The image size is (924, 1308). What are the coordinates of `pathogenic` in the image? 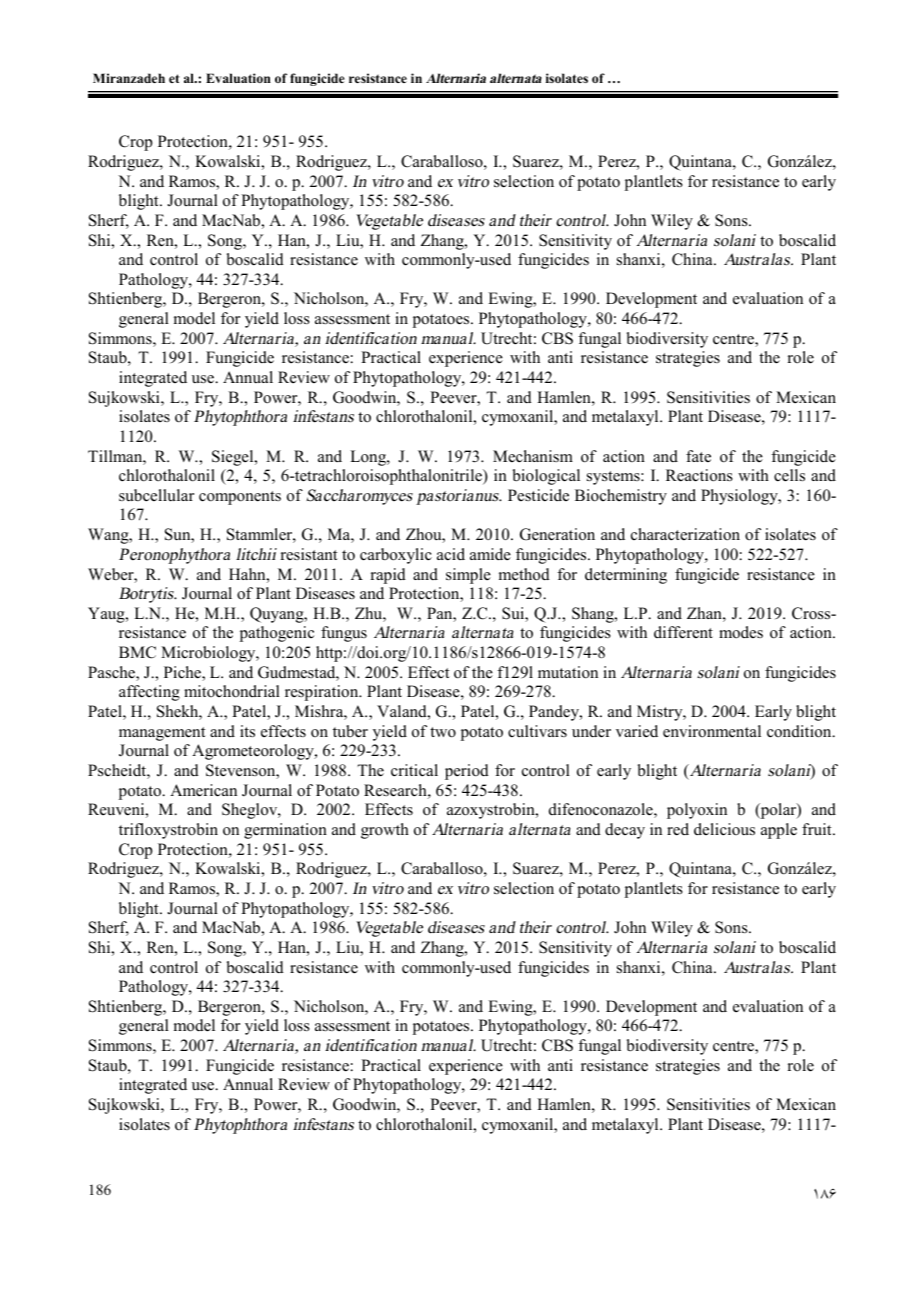 It's located at (277, 634).
